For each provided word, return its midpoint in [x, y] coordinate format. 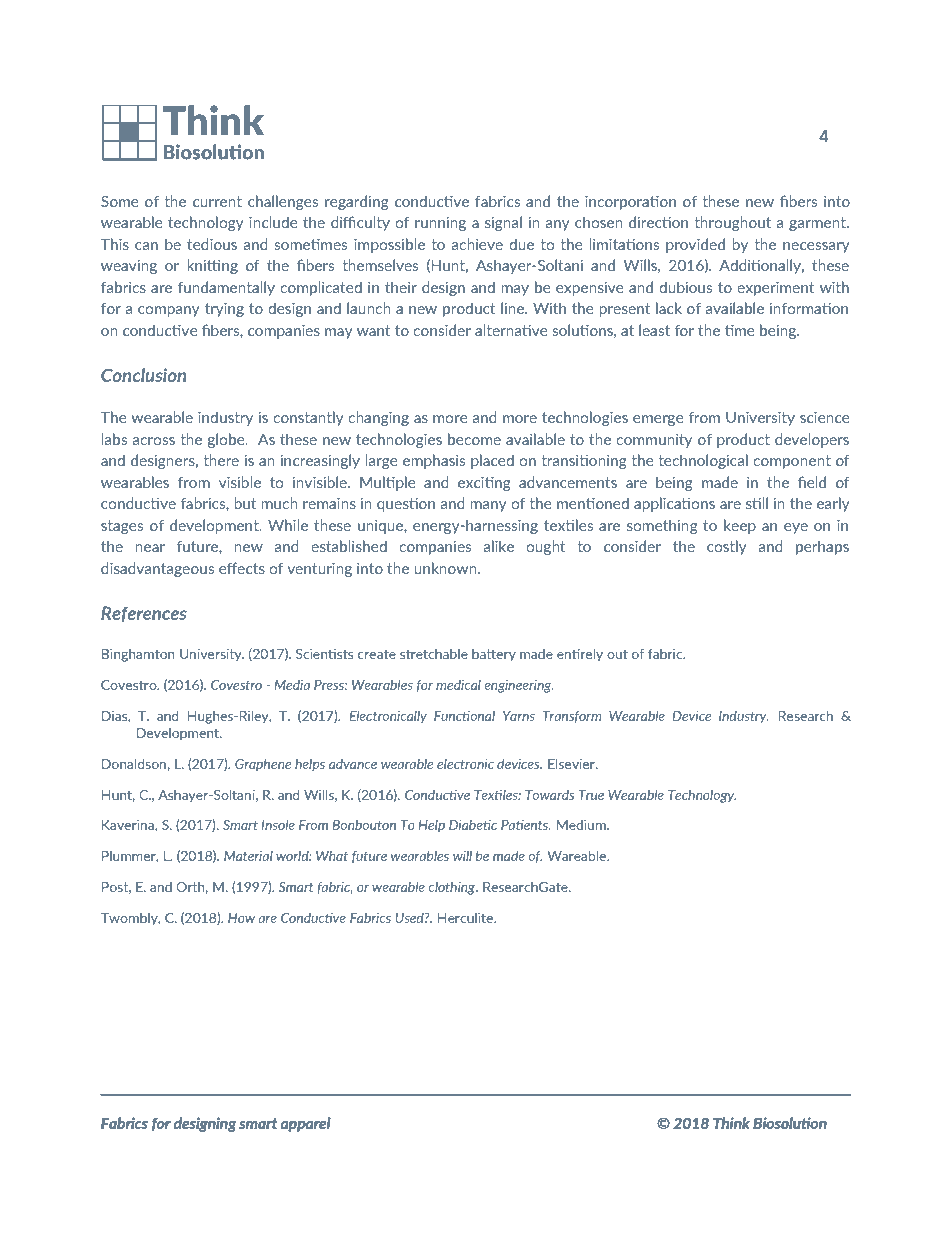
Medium [582, 825]
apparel [306, 1124]
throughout [733, 223]
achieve [477, 244]
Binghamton [138, 655]
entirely [580, 655]
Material [248, 856]
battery [494, 655]
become [474, 439]
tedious [212, 244]
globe [227, 440]
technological [703, 461]
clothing [453, 888]
